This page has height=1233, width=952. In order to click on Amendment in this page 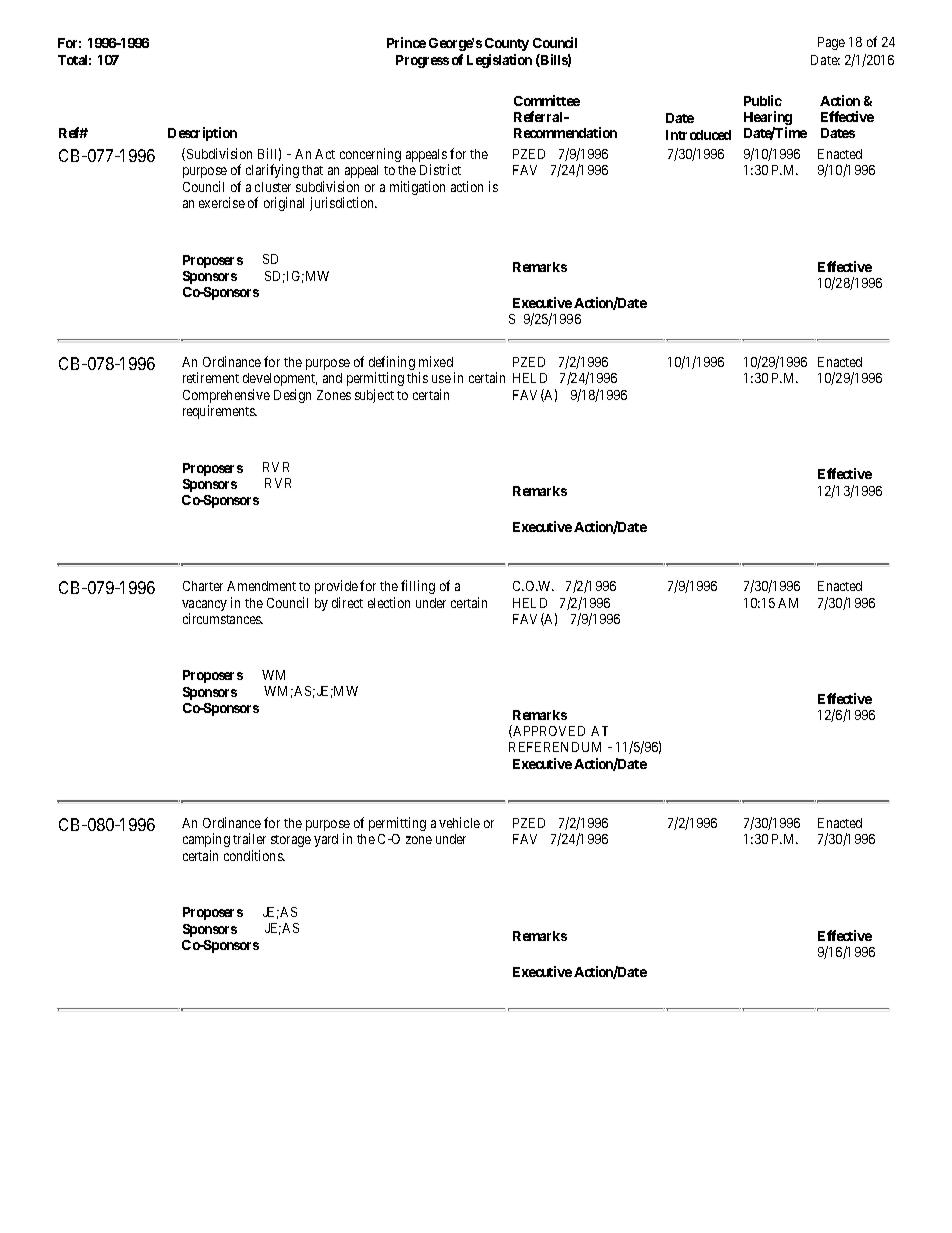, I will do `click(261, 586)`.
